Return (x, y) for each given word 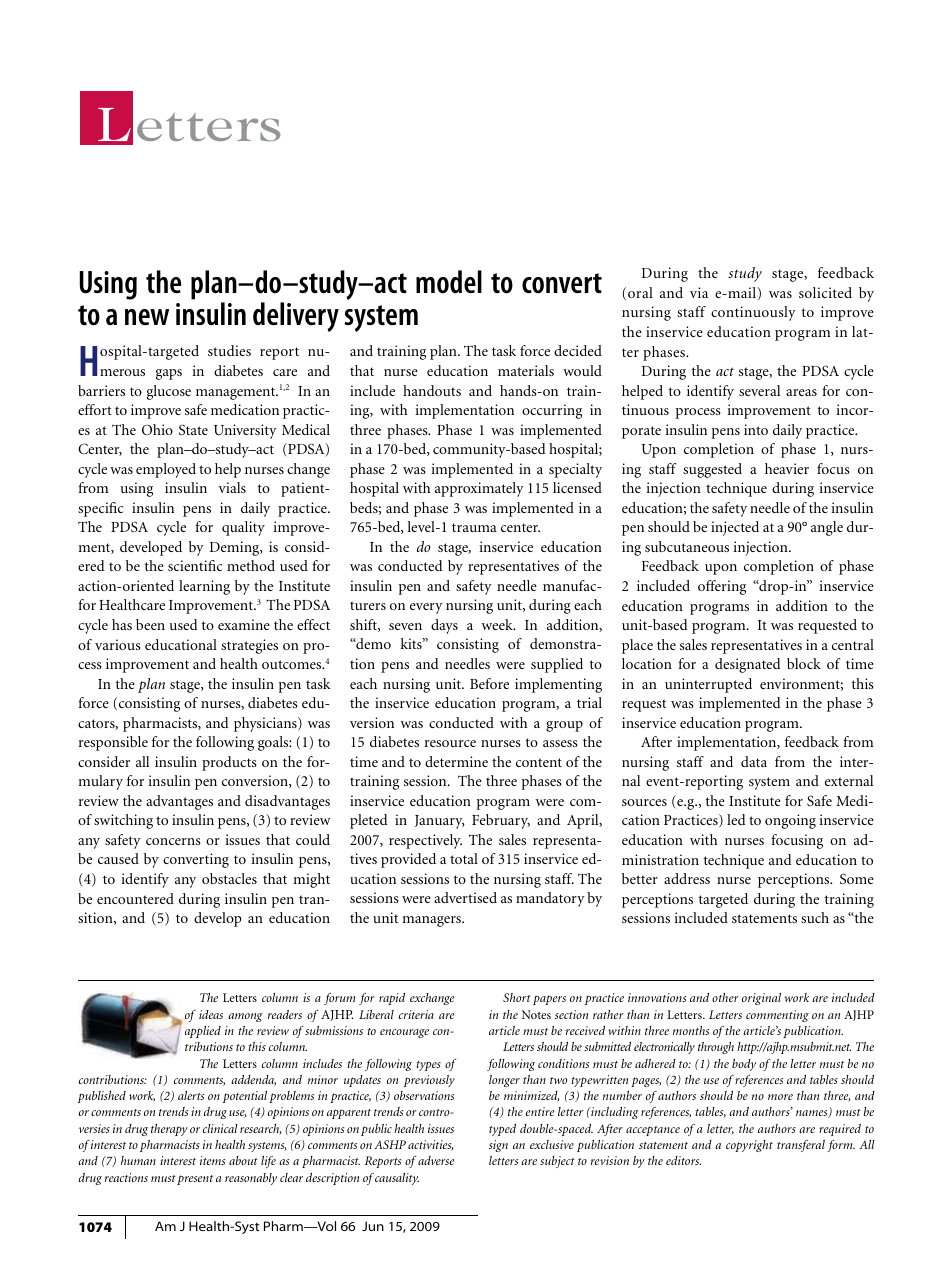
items (212, 1160)
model (449, 282)
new (147, 317)
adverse (436, 1160)
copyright (749, 1146)
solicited (825, 292)
